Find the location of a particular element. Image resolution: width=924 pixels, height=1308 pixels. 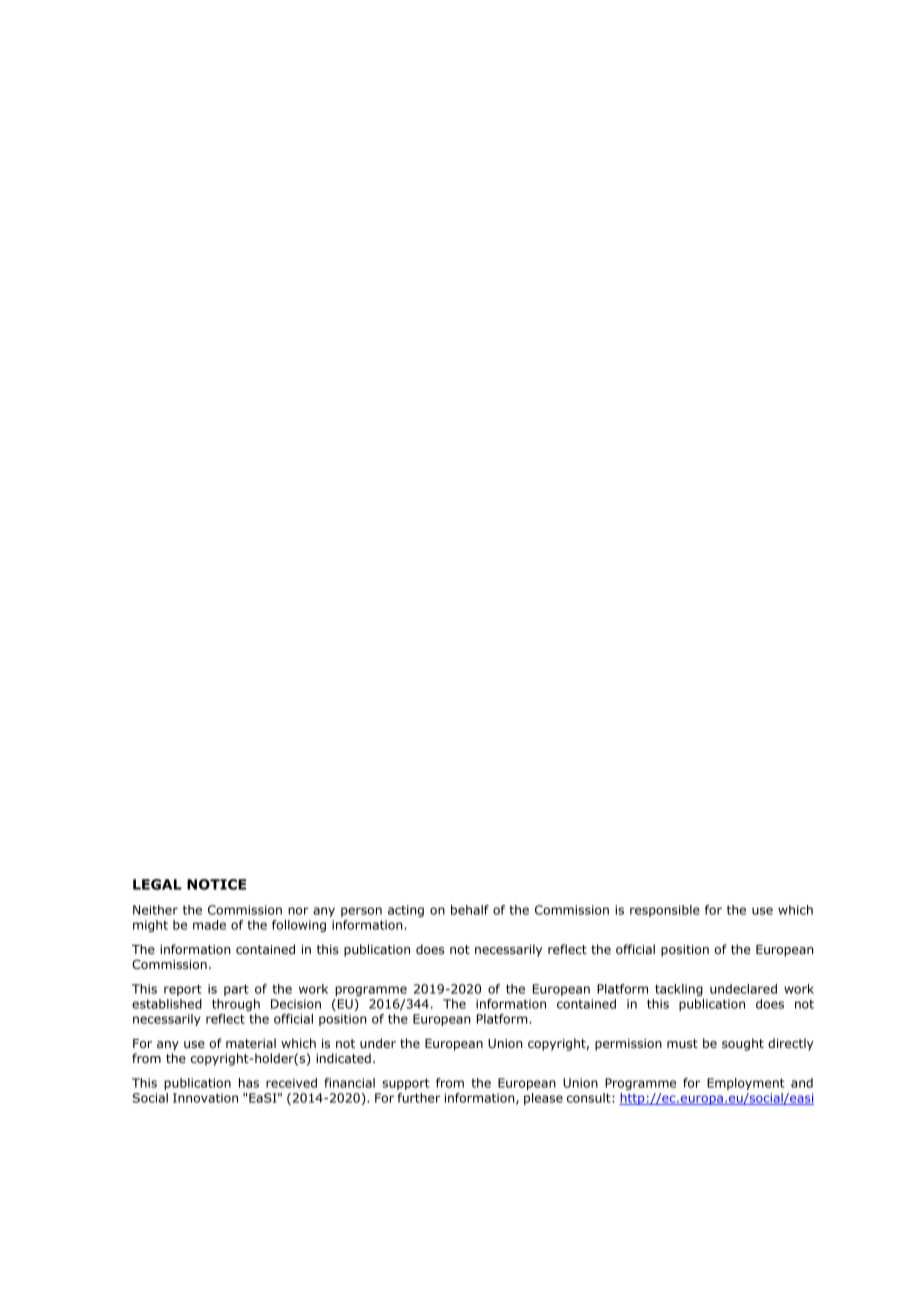

Decision is located at coordinates (296, 1004).
